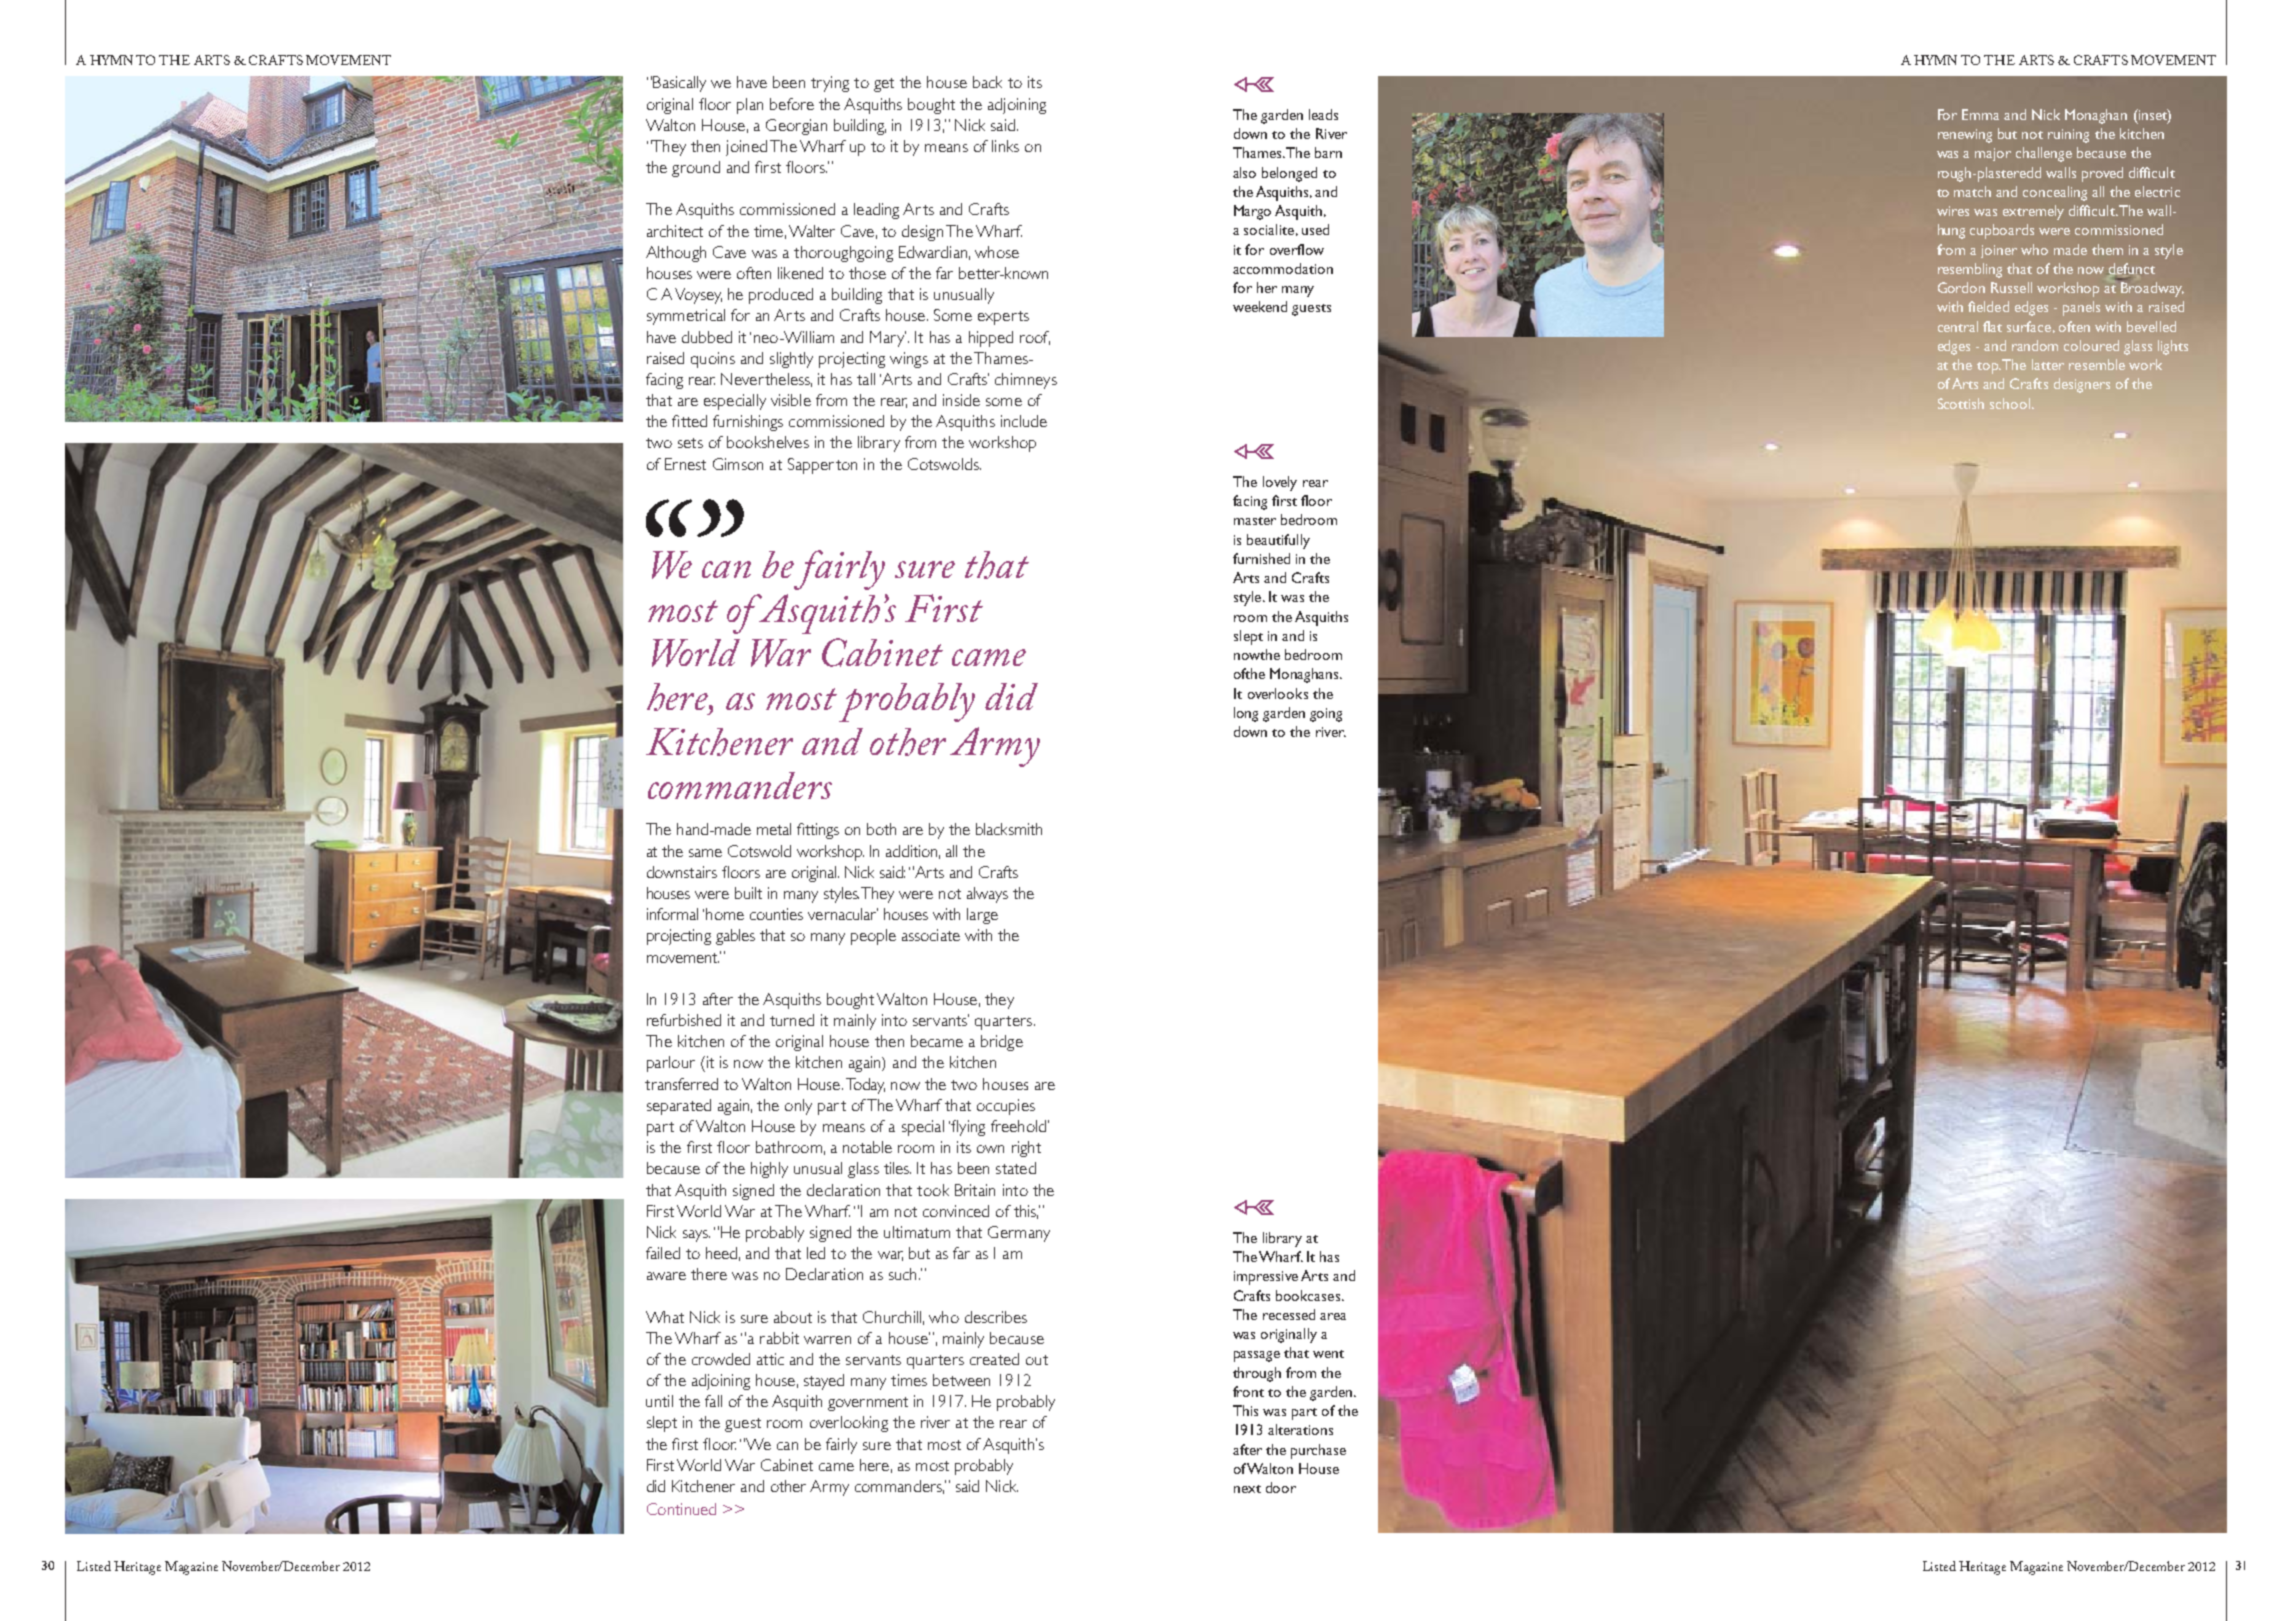 Image resolution: width=2292 pixels, height=1621 pixels. I want to click on overlooks, so click(1278, 693).
